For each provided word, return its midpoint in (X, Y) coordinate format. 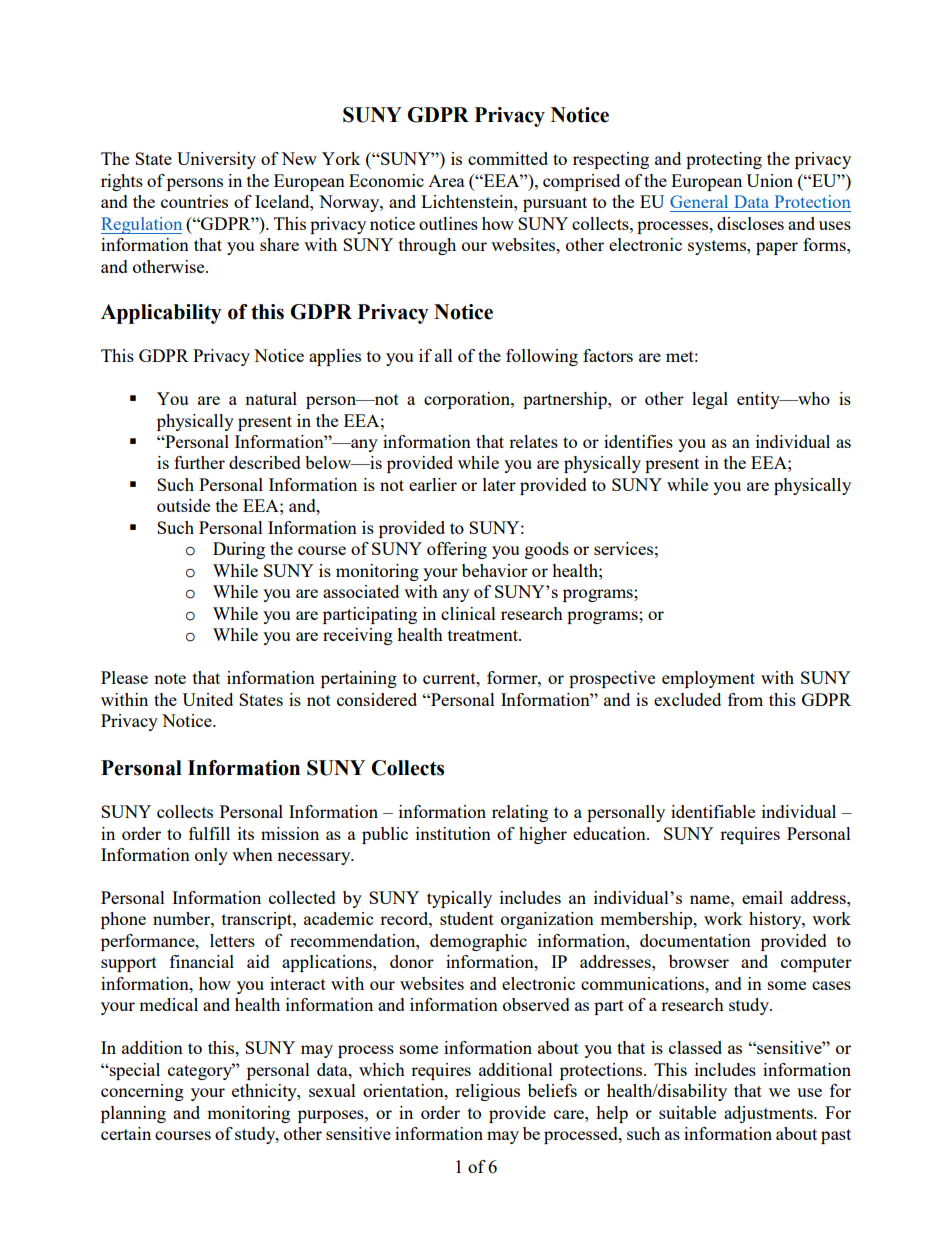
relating (520, 813)
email (762, 897)
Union (769, 180)
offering (457, 550)
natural (271, 398)
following (542, 357)
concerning (142, 1092)
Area (446, 181)
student (467, 918)
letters (232, 940)
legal (710, 400)
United (207, 699)
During (239, 550)
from (745, 699)
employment (708, 679)
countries (194, 201)
